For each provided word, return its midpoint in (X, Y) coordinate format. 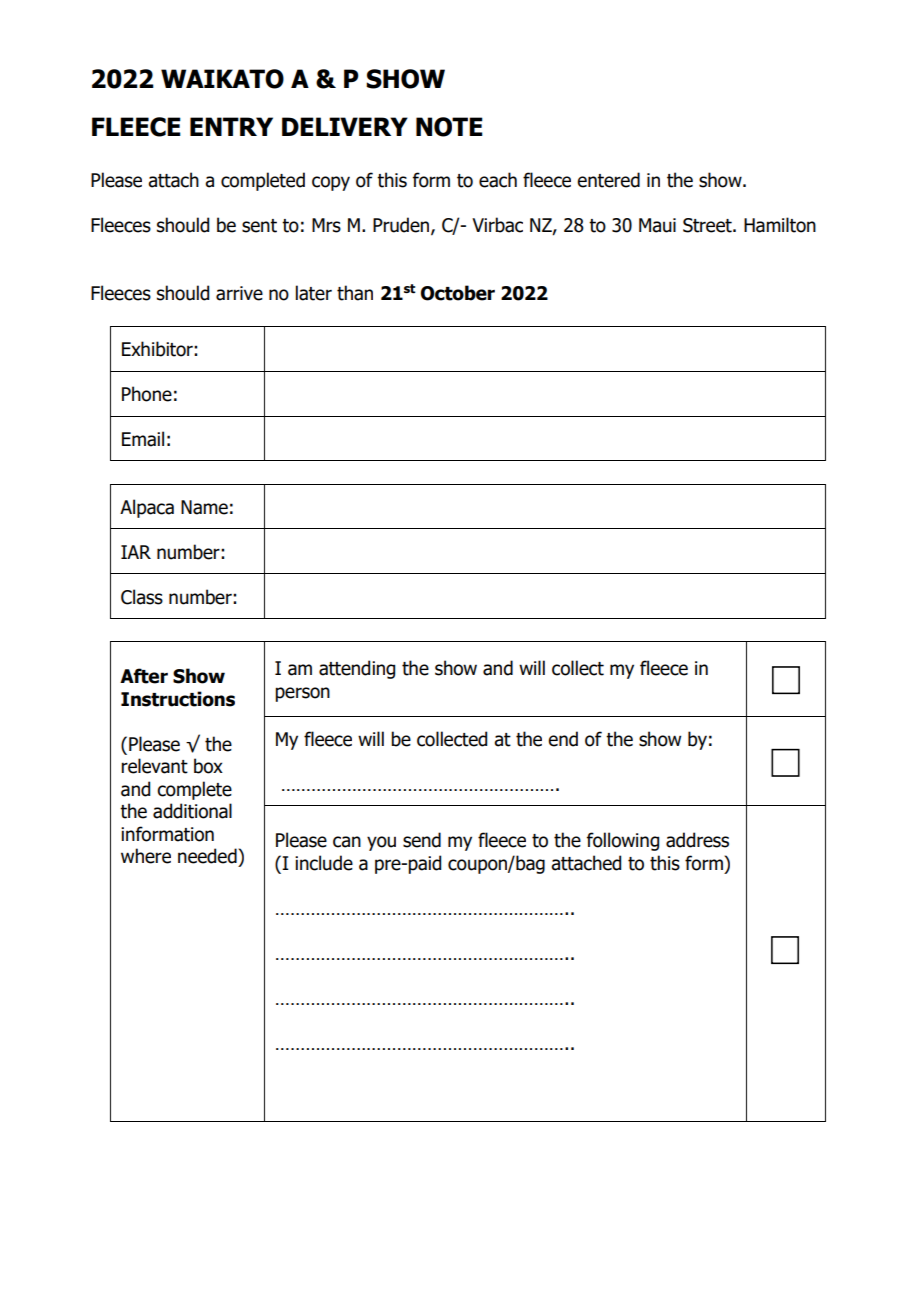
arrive (239, 293)
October (458, 293)
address (697, 840)
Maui (657, 225)
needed (207, 856)
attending (357, 669)
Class (142, 597)
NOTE (449, 127)
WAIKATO (222, 79)
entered (608, 180)
